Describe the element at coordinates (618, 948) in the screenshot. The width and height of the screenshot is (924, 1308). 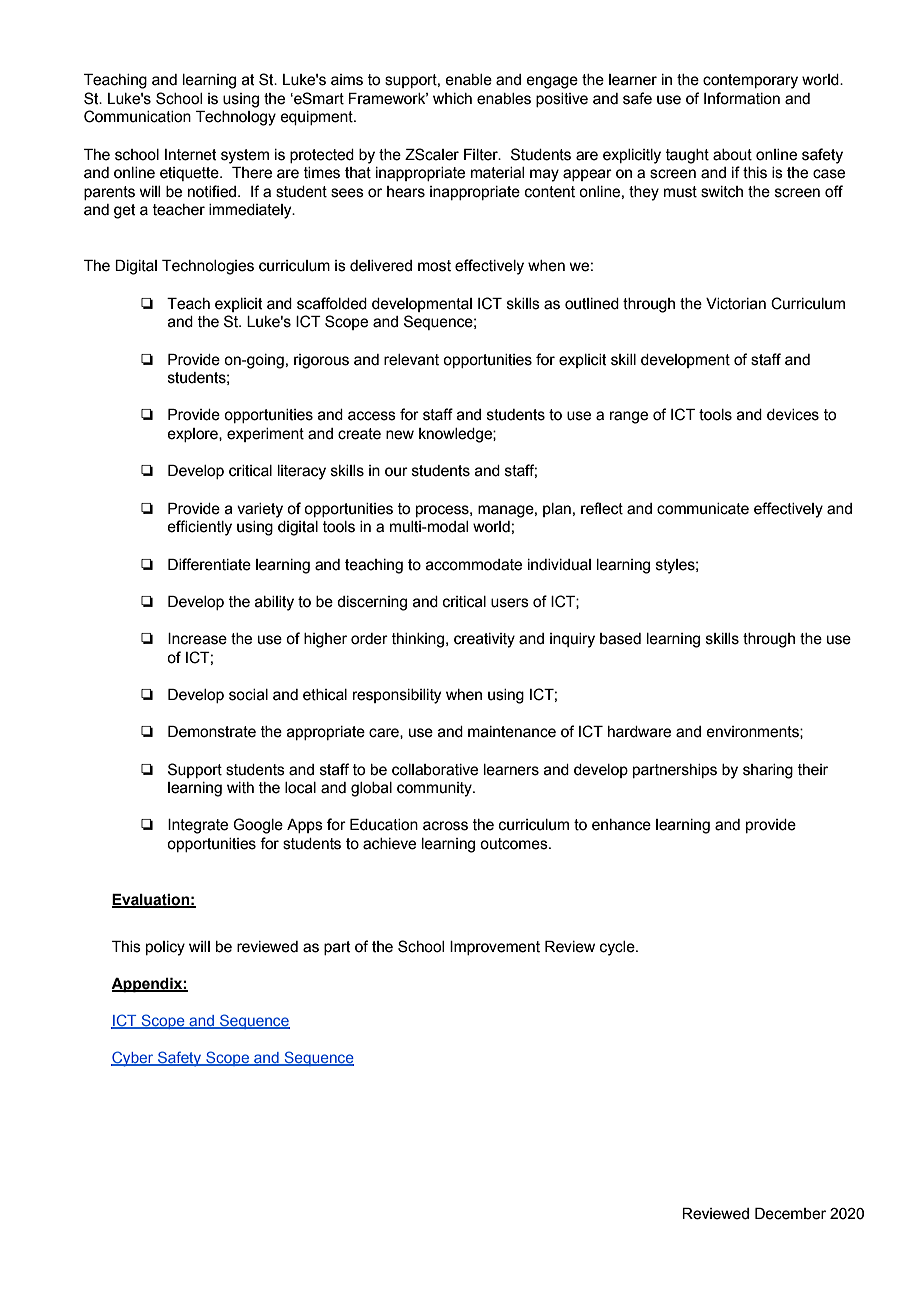
I see `cycle` at that location.
